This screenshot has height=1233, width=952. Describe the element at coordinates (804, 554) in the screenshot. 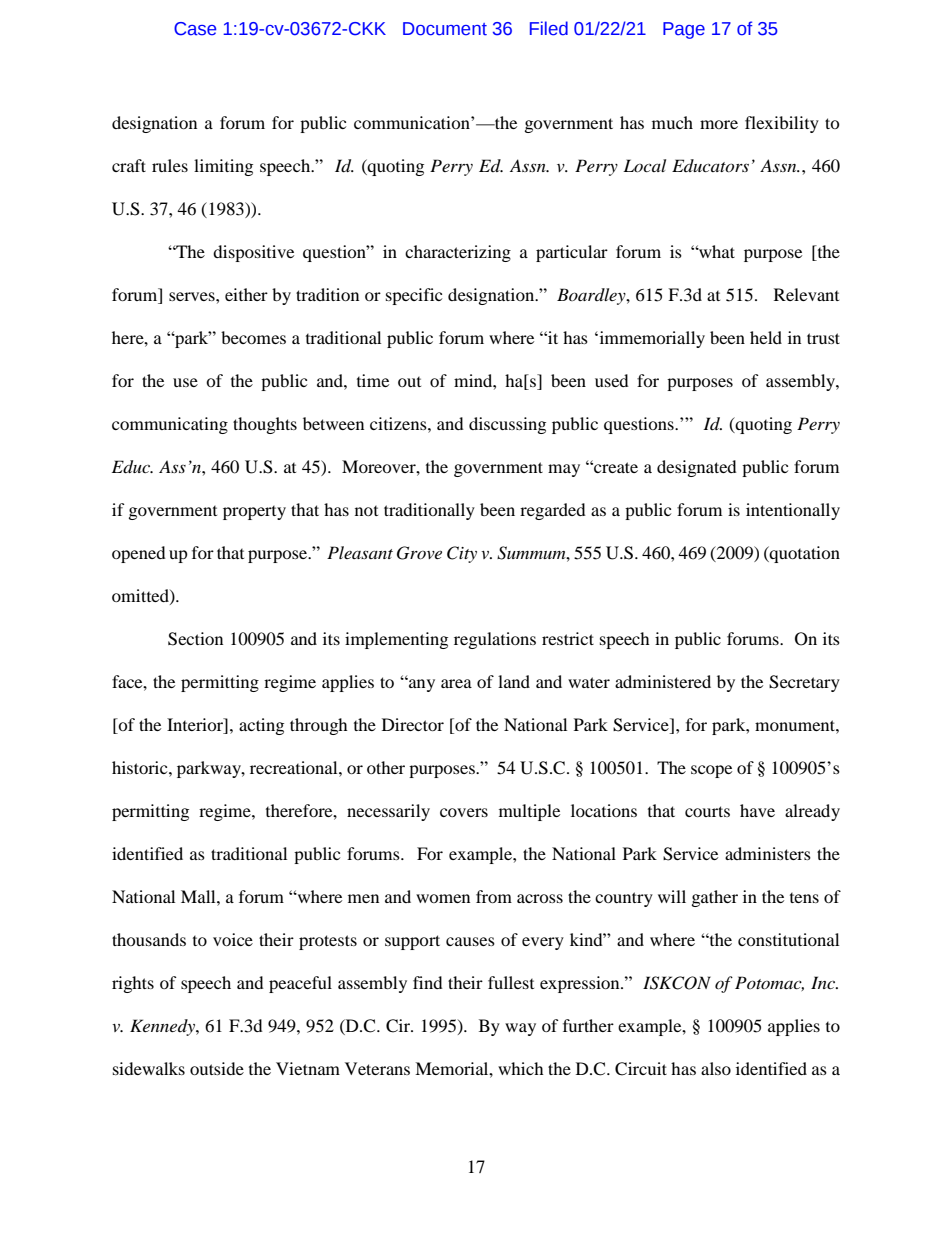

I see `quotation` at that location.
